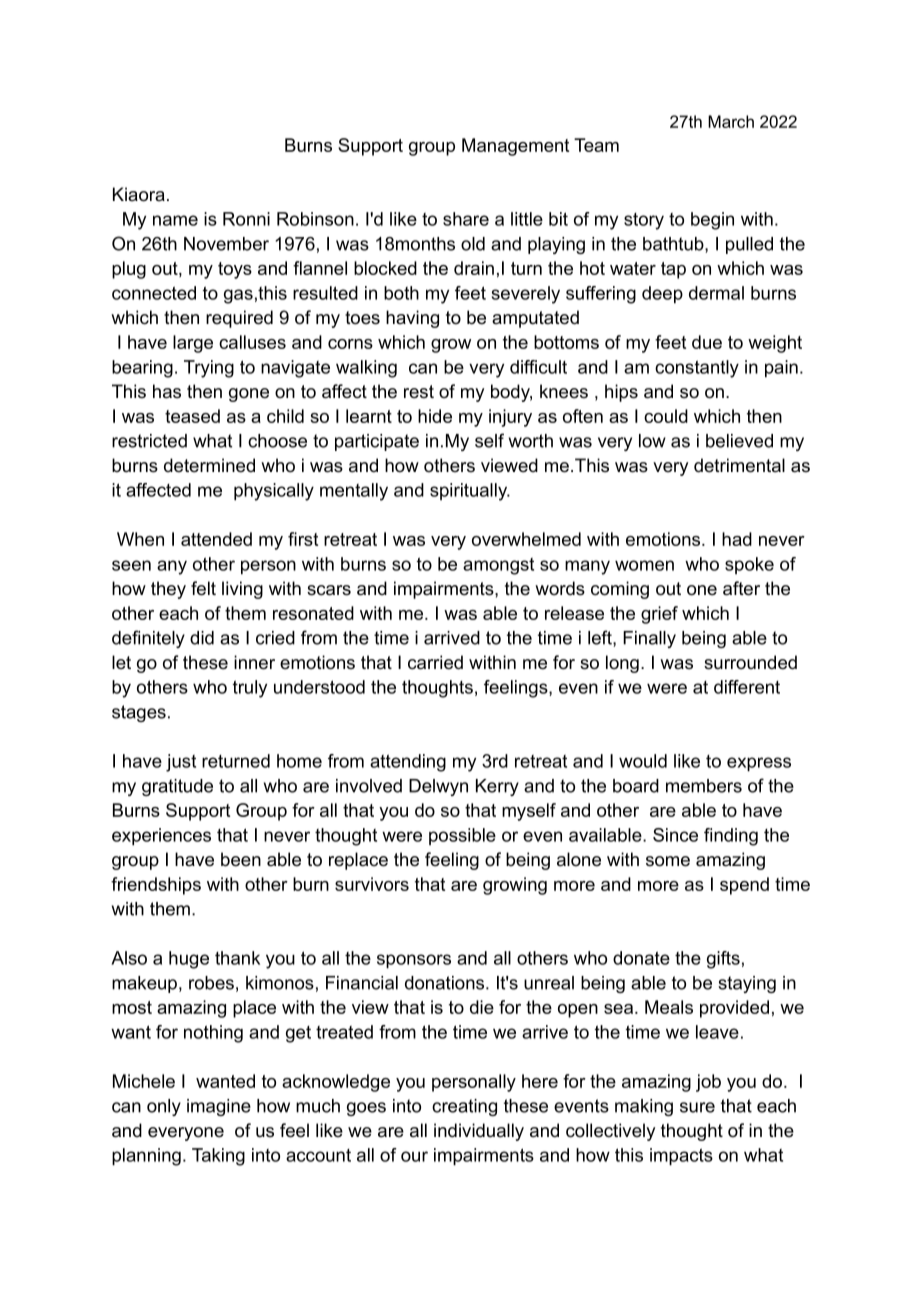  I want to click on March, so click(731, 121).
